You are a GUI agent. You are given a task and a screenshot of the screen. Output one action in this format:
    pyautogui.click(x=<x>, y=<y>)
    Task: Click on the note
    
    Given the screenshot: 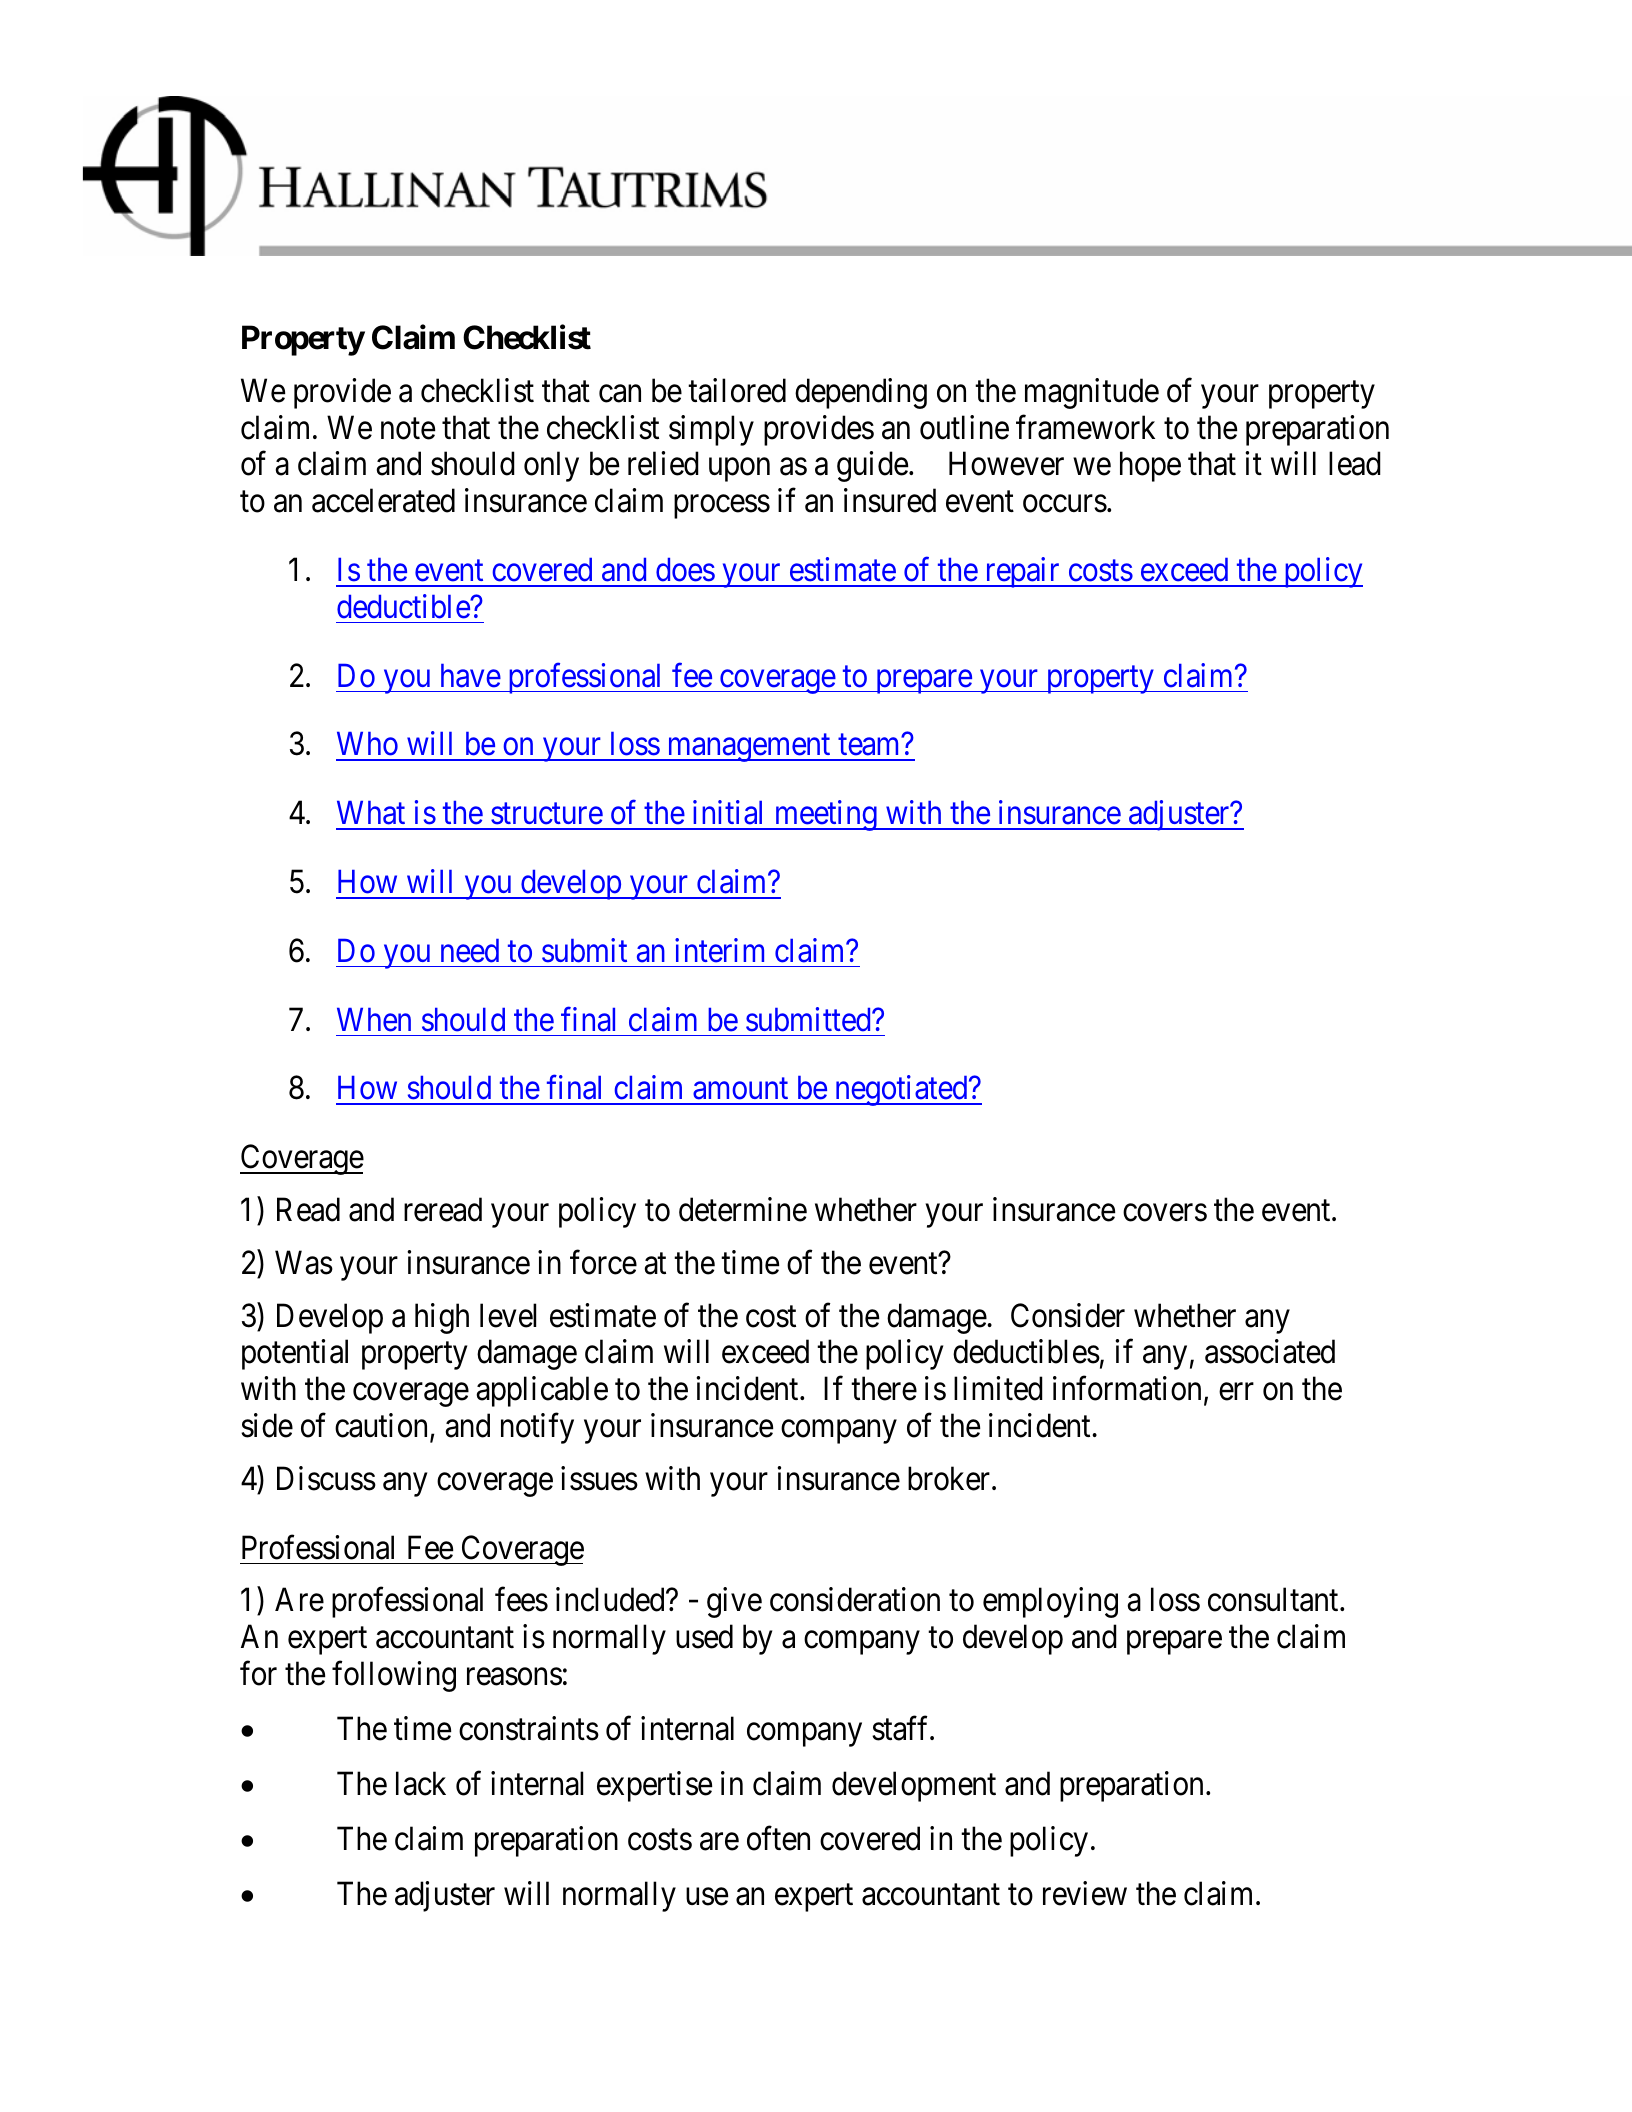 What is the action you would take?
    pyautogui.click(x=408, y=429)
